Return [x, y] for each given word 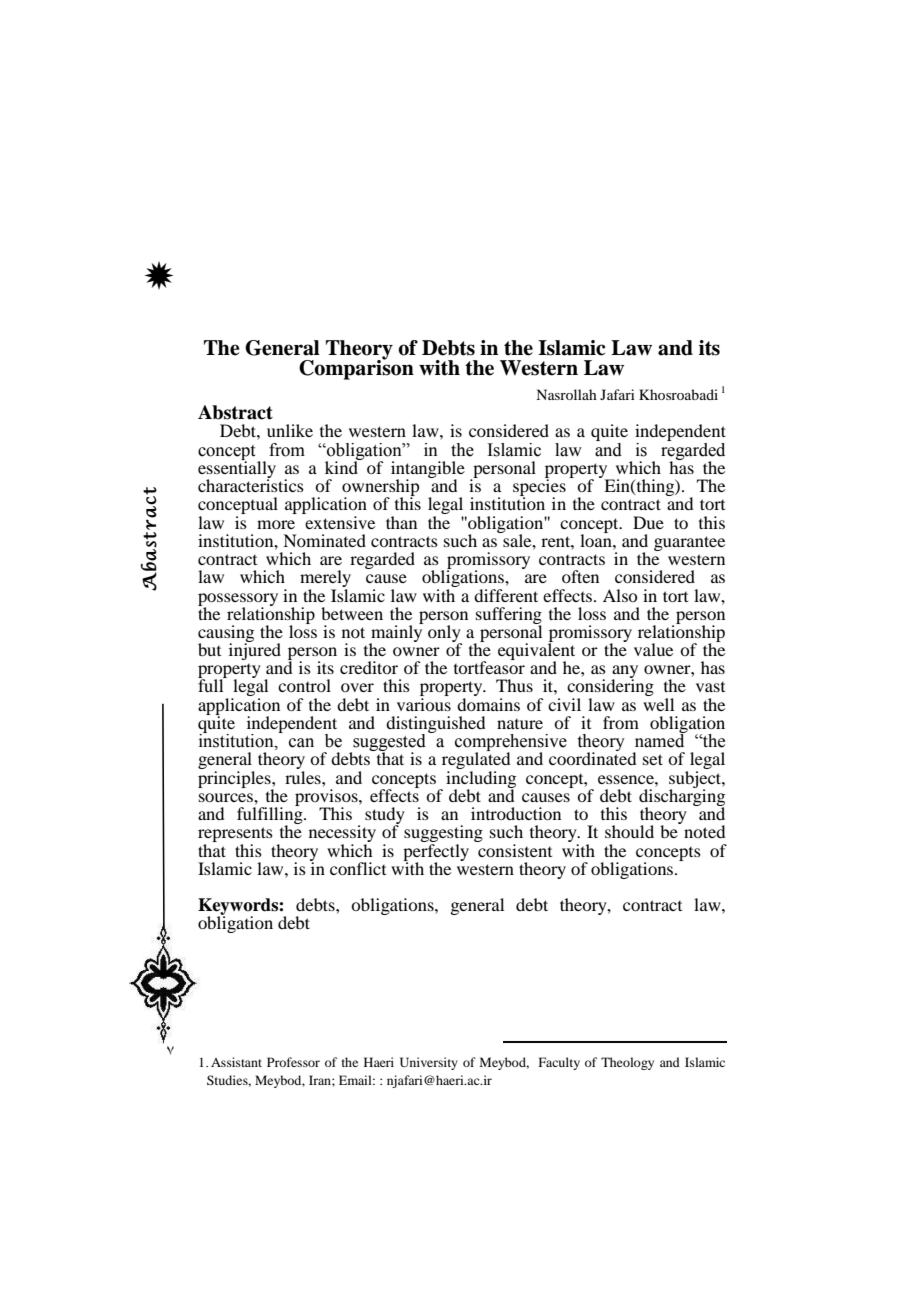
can [301, 743]
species [539, 488]
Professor [293, 1062]
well [658, 704]
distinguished [435, 726]
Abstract [235, 412]
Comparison [356, 368]
